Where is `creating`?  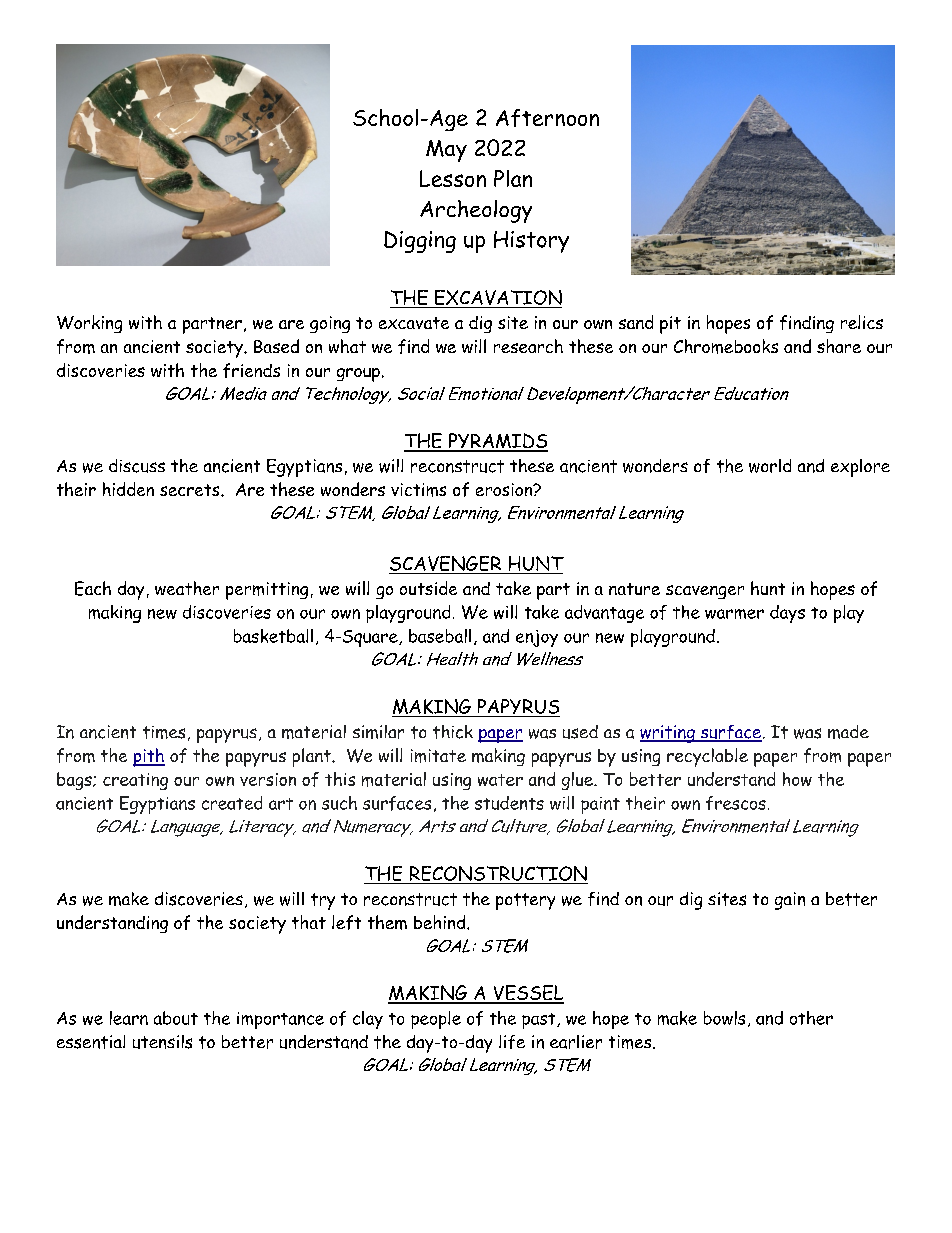
creating is located at coordinates (135, 781).
